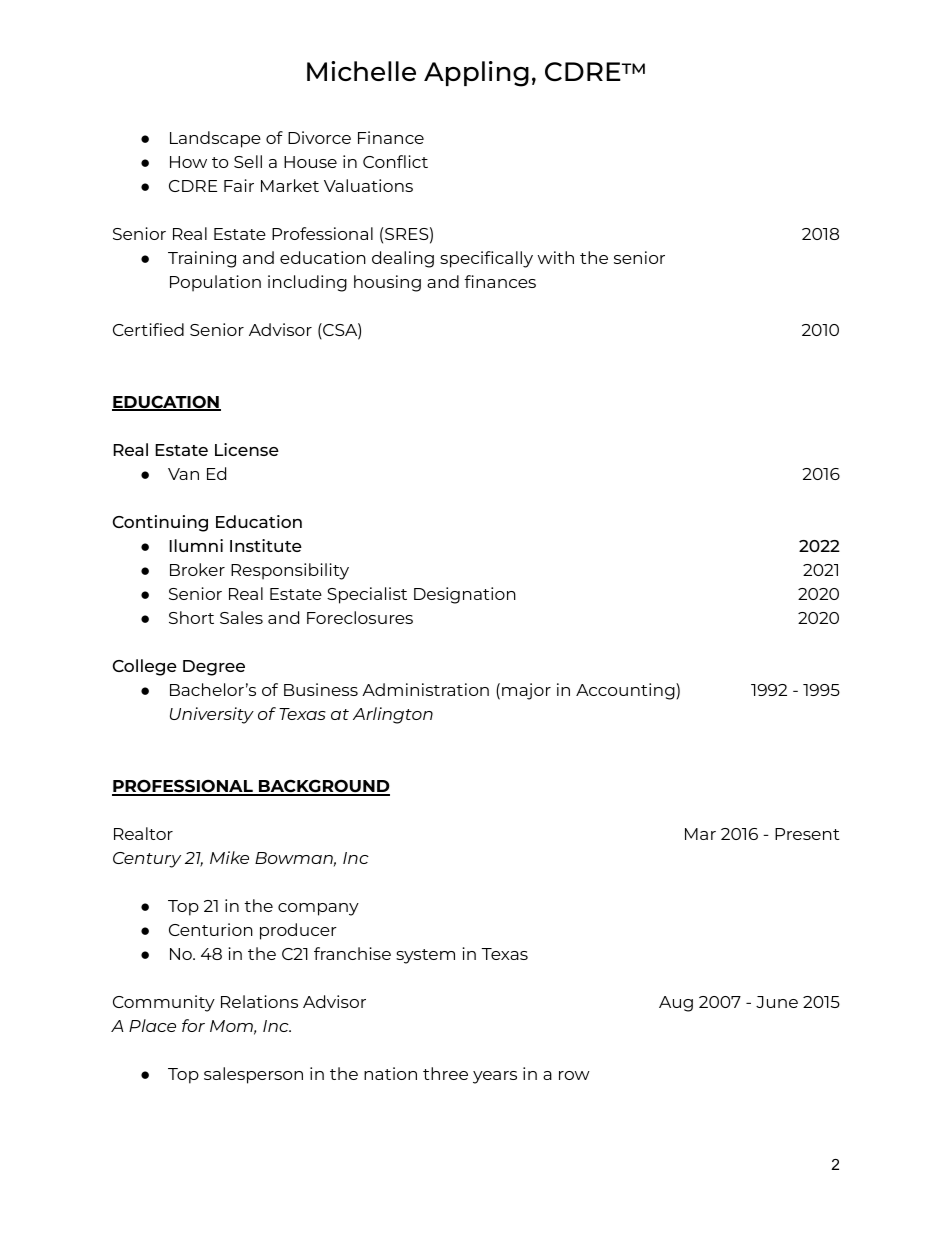  I want to click on Broker, so click(197, 569).
